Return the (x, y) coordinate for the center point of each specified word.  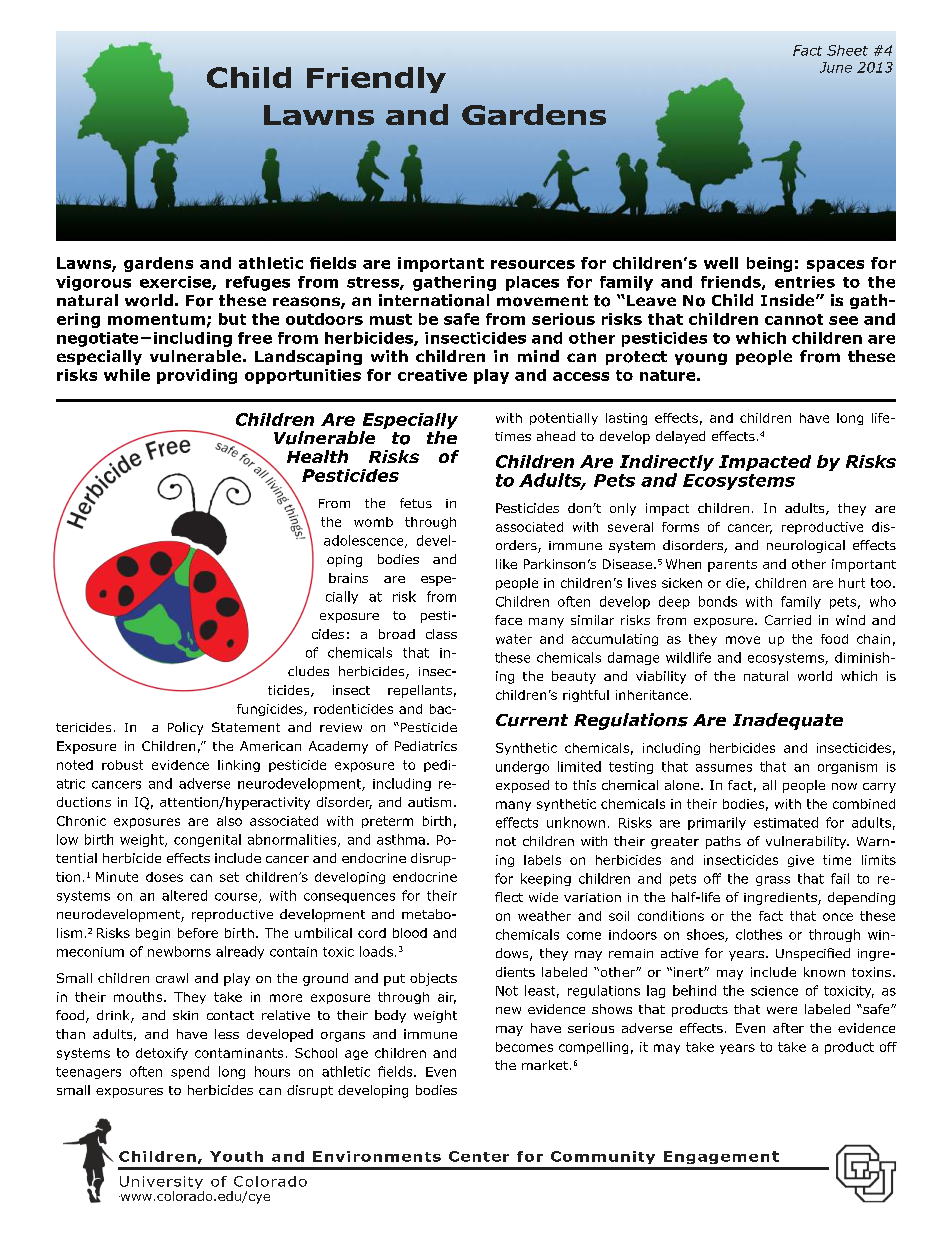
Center (479, 1156)
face (508, 620)
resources (533, 264)
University (162, 1184)
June (836, 67)
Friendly (376, 80)
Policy (185, 728)
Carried (788, 620)
